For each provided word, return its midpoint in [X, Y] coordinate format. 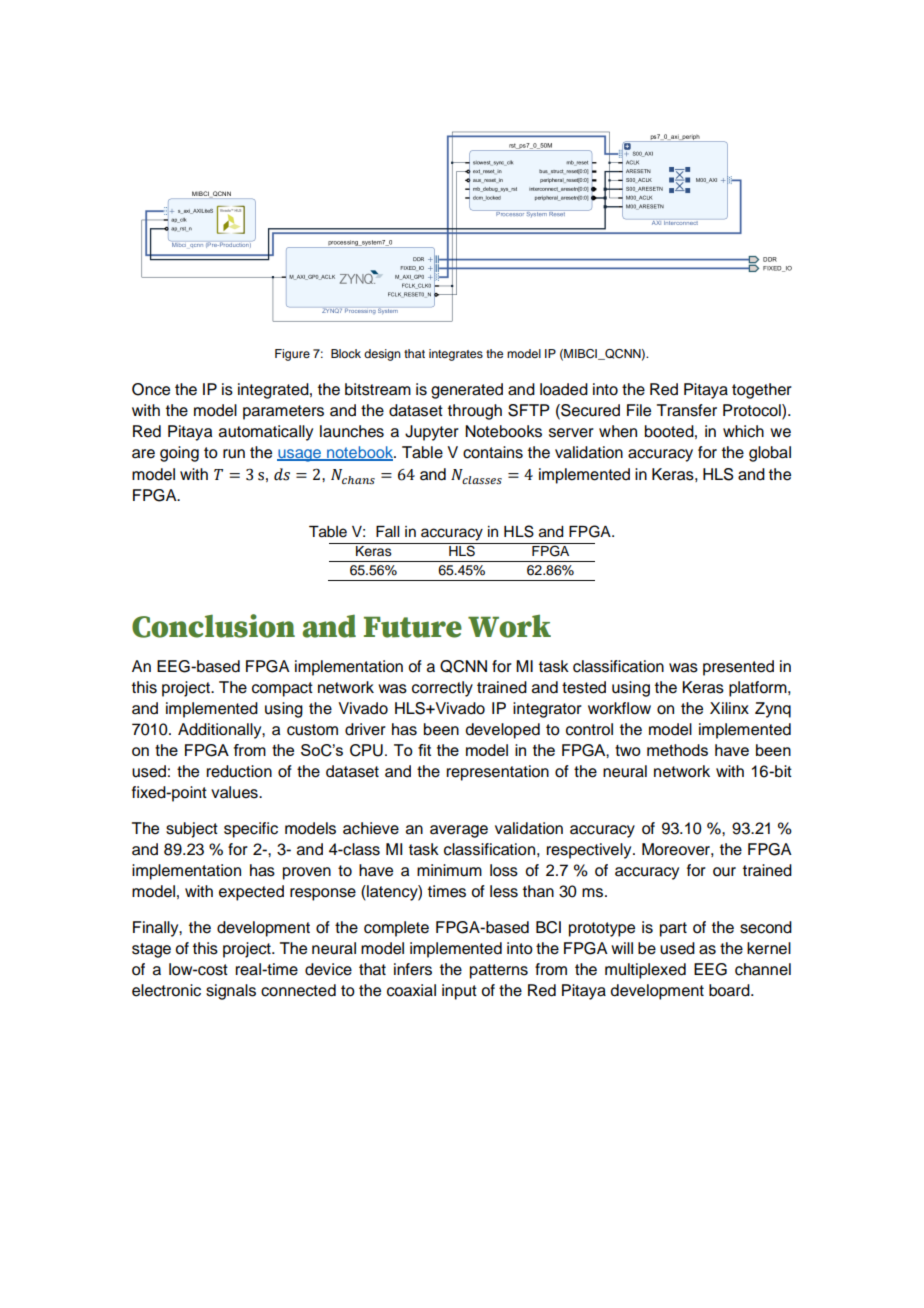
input [459, 992]
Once [151, 389]
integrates [456, 355]
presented [738, 668]
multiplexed [645, 971]
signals [231, 992]
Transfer [687, 410]
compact [282, 689]
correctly [442, 689]
